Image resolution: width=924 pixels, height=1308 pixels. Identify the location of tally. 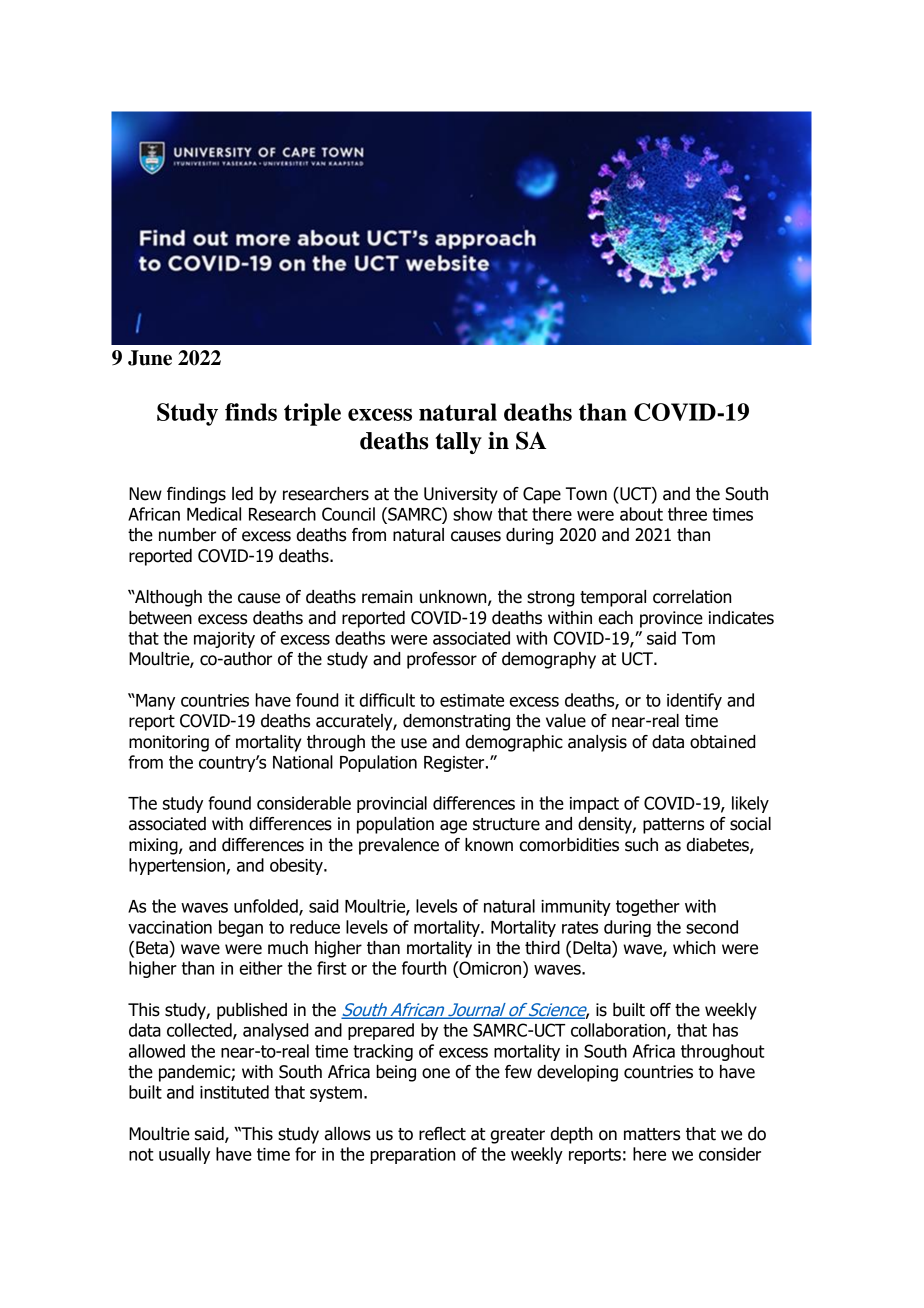
(458, 443).
